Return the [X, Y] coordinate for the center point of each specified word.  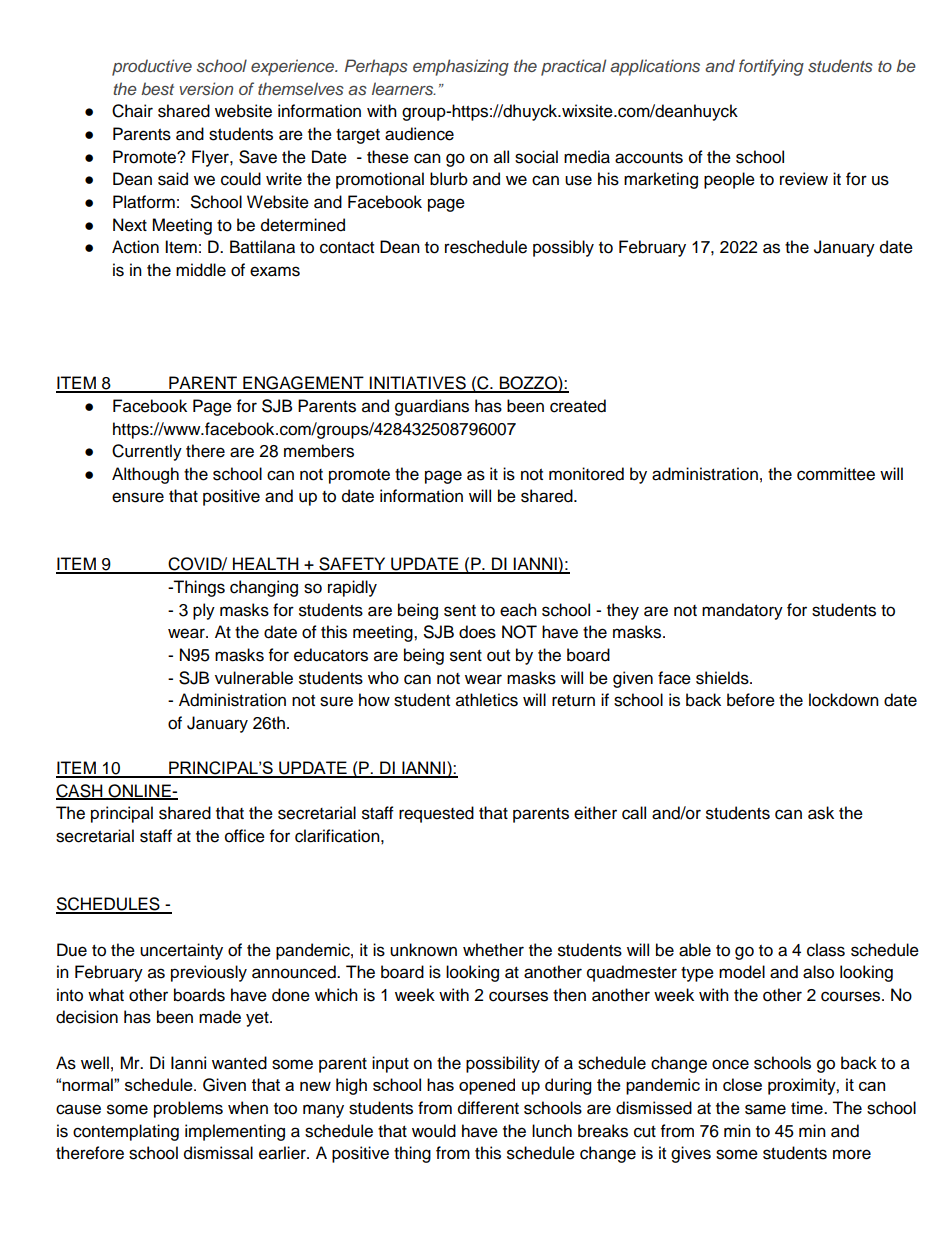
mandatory [742, 611]
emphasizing [461, 67]
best [157, 89]
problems [188, 1109]
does [477, 632]
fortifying [771, 67]
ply [204, 611]
